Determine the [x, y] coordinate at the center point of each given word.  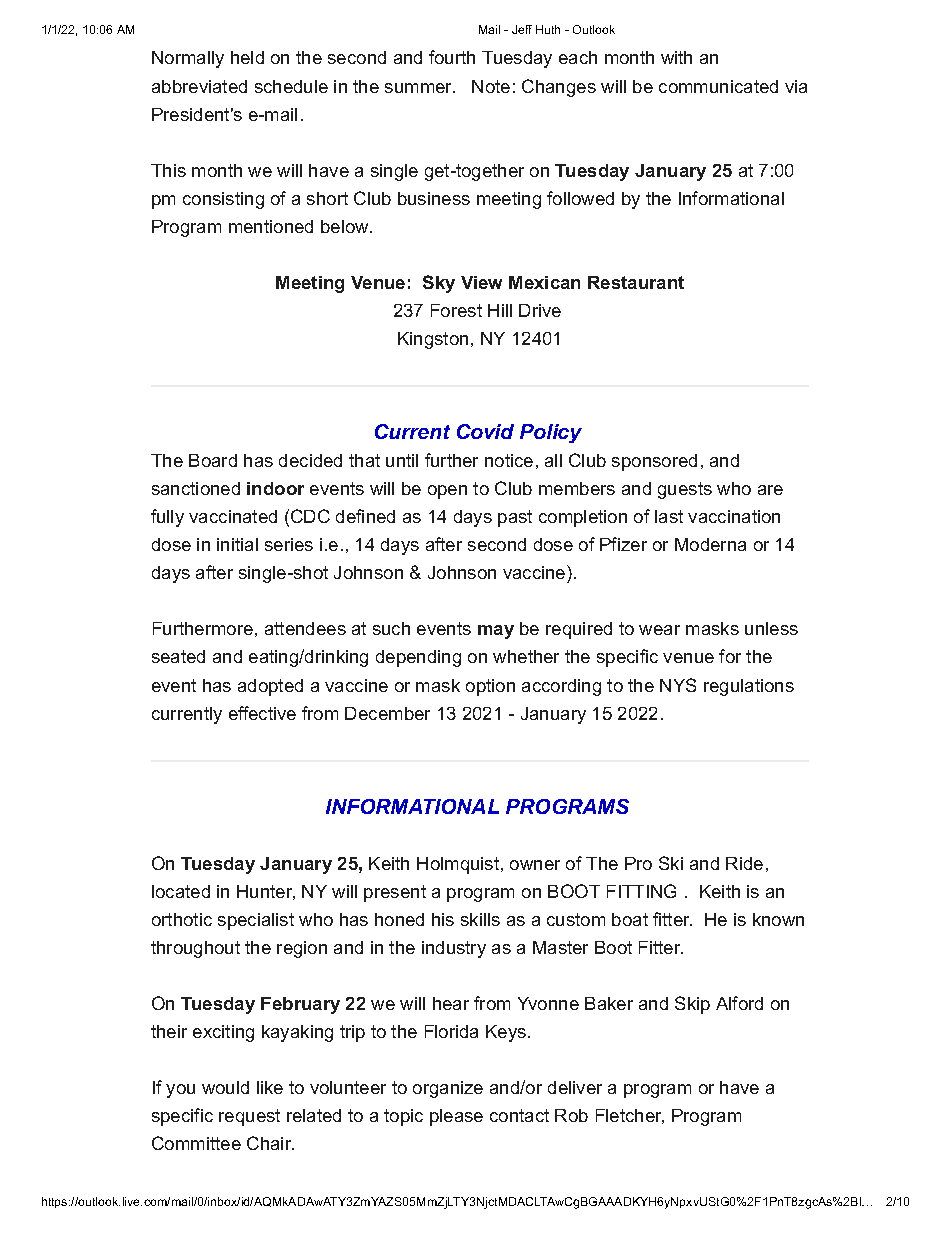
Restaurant [636, 282]
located [181, 891]
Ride [744, 863]
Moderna [710, 544]
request [249, 1117]
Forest [456, 310]
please [456, 1117]
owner [535, 865]
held [247, 57]
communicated [718, 86]
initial [237, 544]
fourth [452, 57]
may [496, 632]
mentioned [271, 226]
